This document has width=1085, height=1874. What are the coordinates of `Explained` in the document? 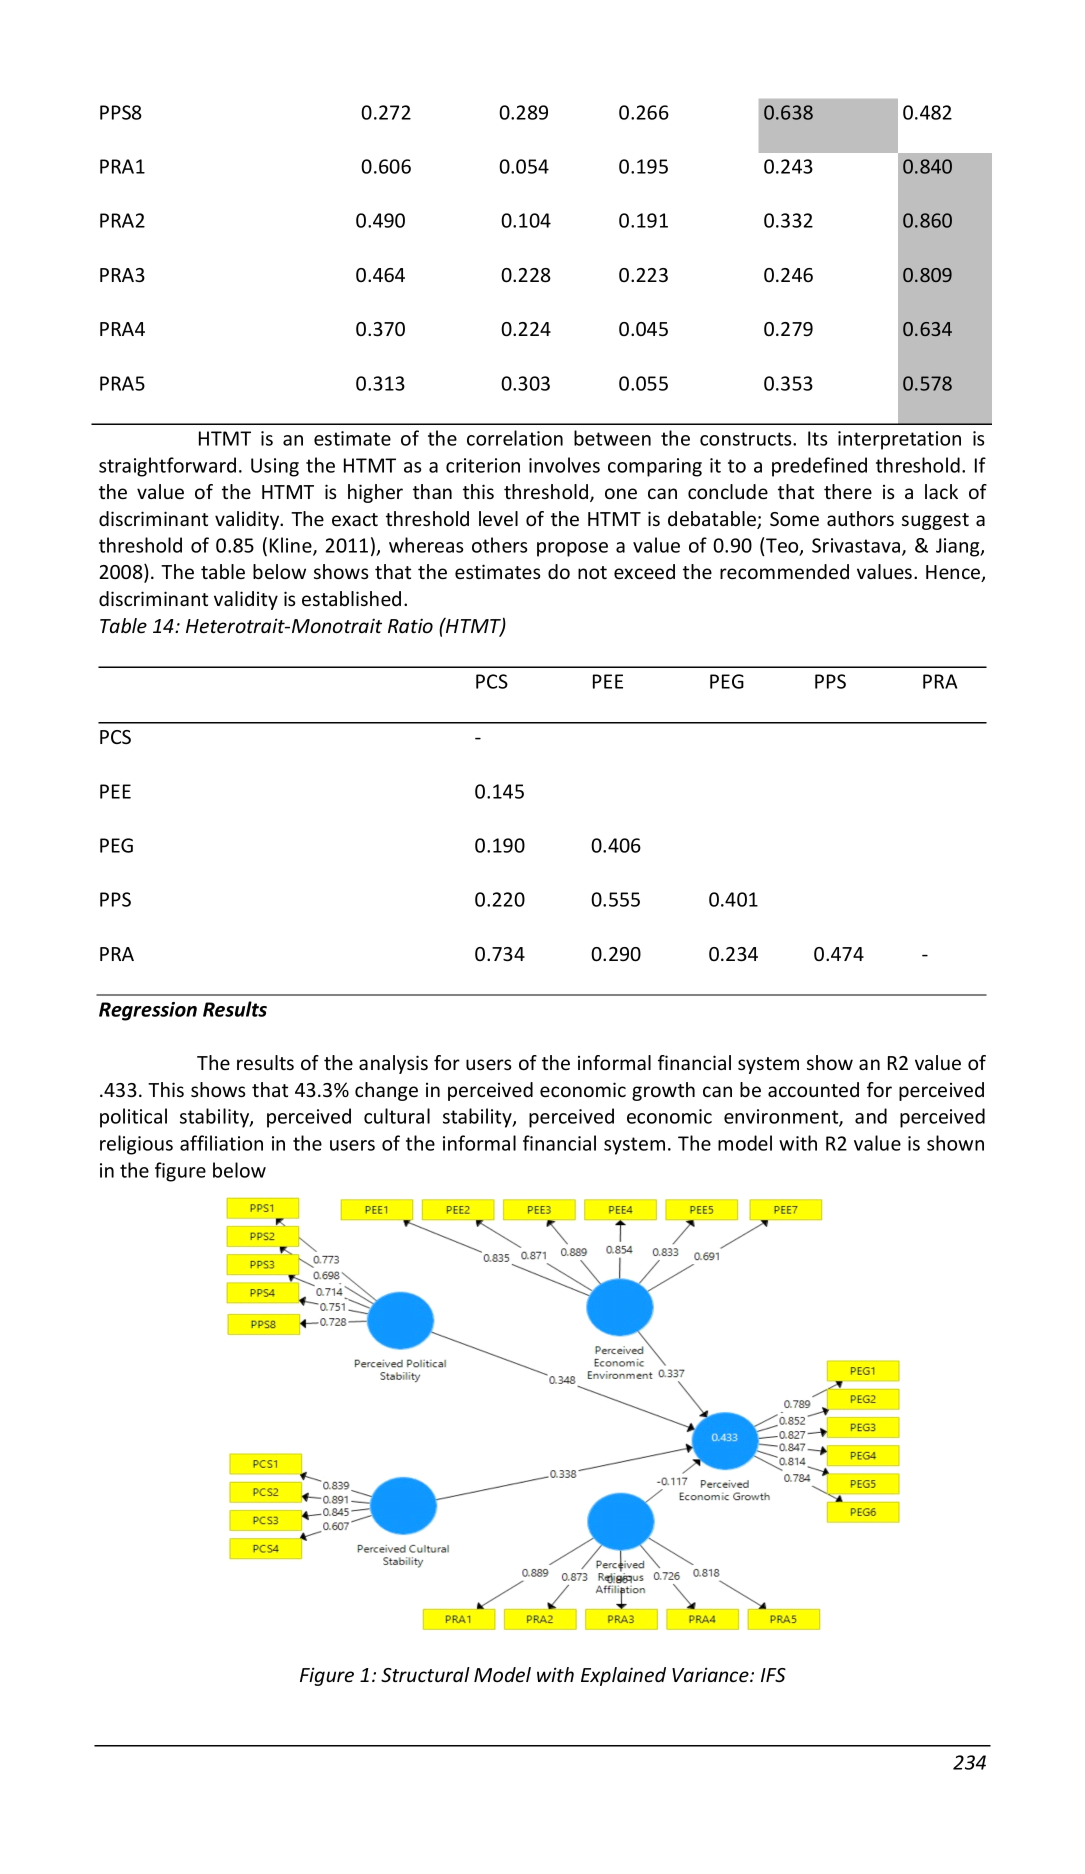 It's located at (623, 1676).
